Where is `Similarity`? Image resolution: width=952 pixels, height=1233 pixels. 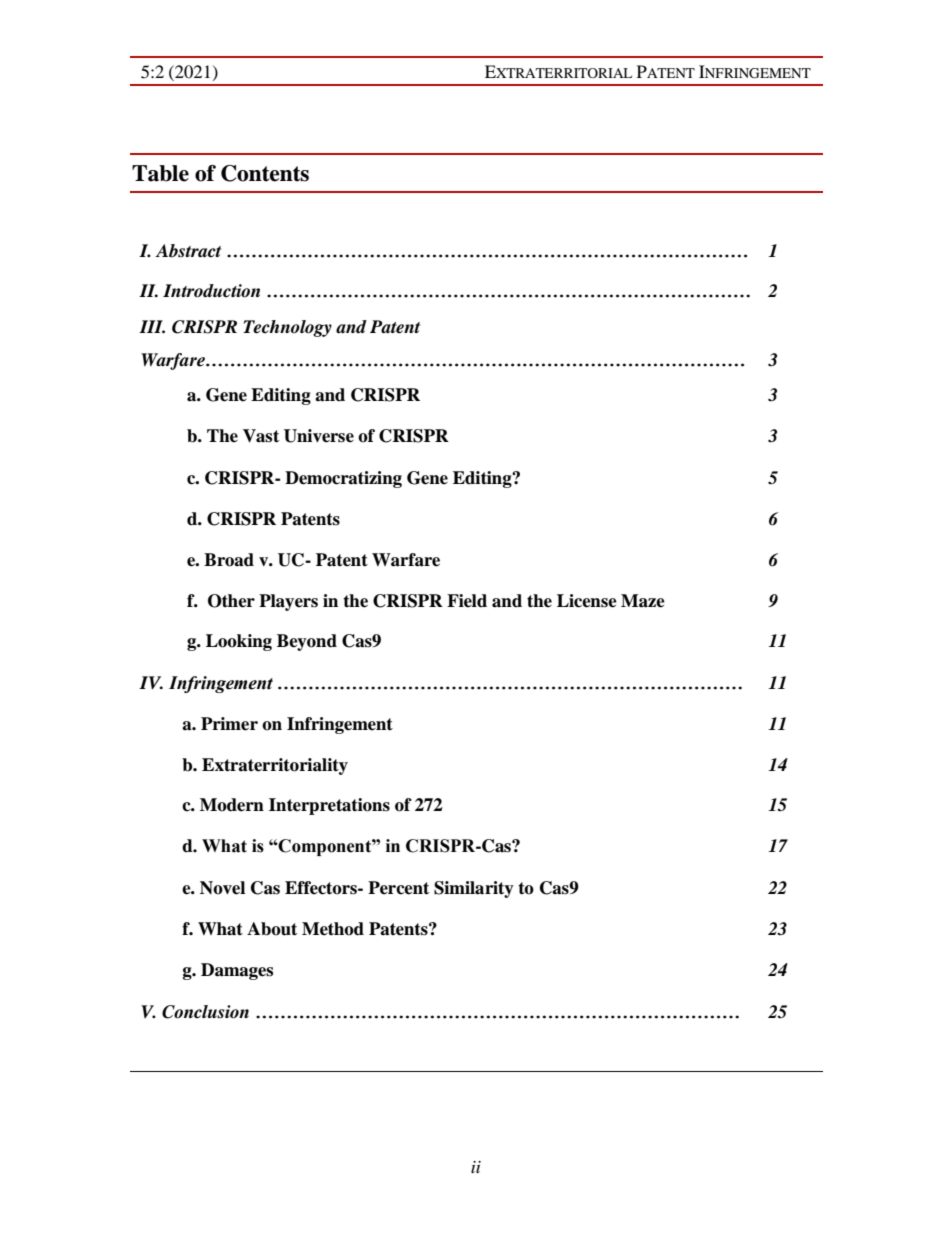 Similarity is located at coordinates (474, 889).
